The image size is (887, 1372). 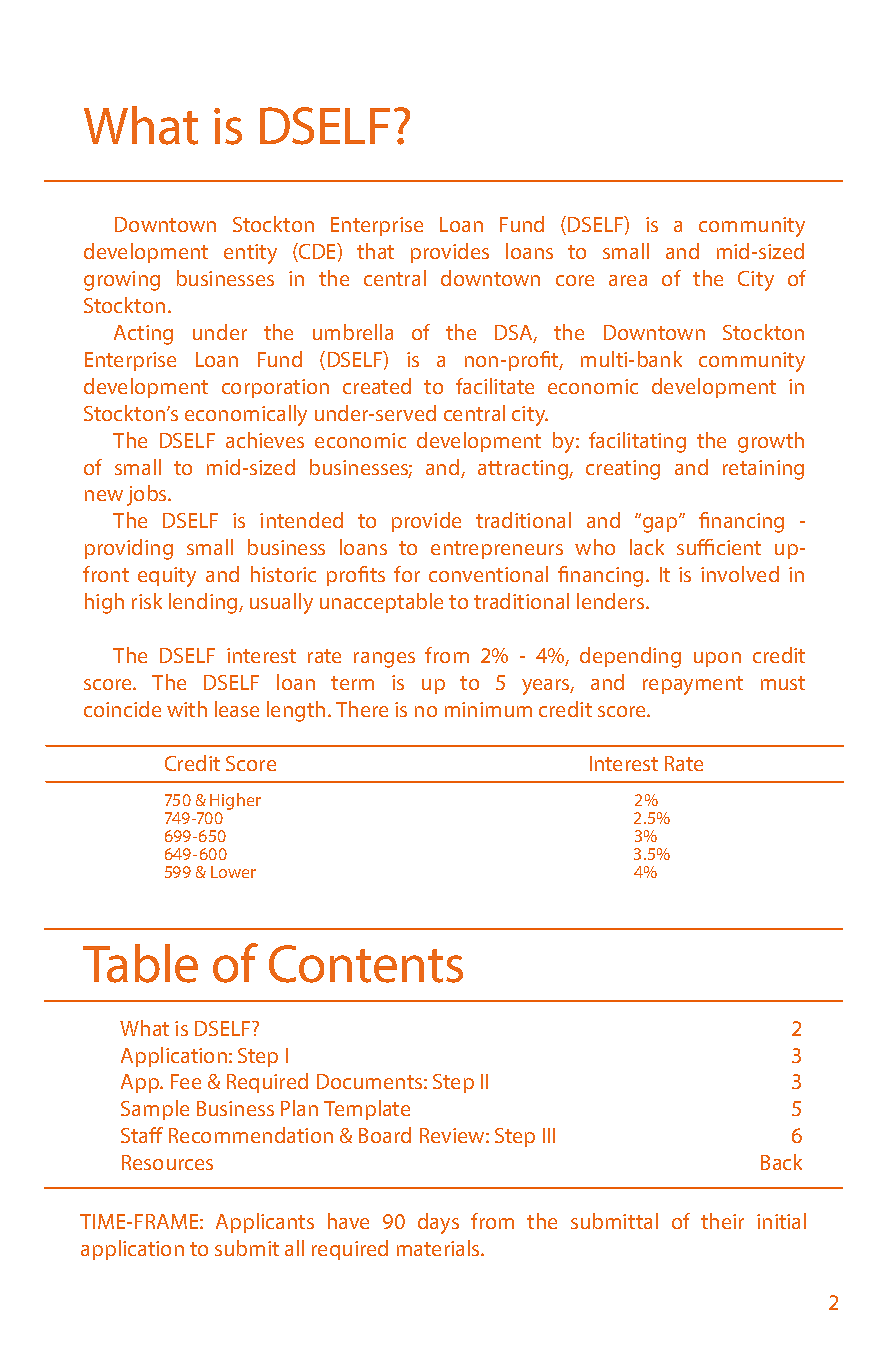 I want to click on growing, so click(x=122, y=281).
